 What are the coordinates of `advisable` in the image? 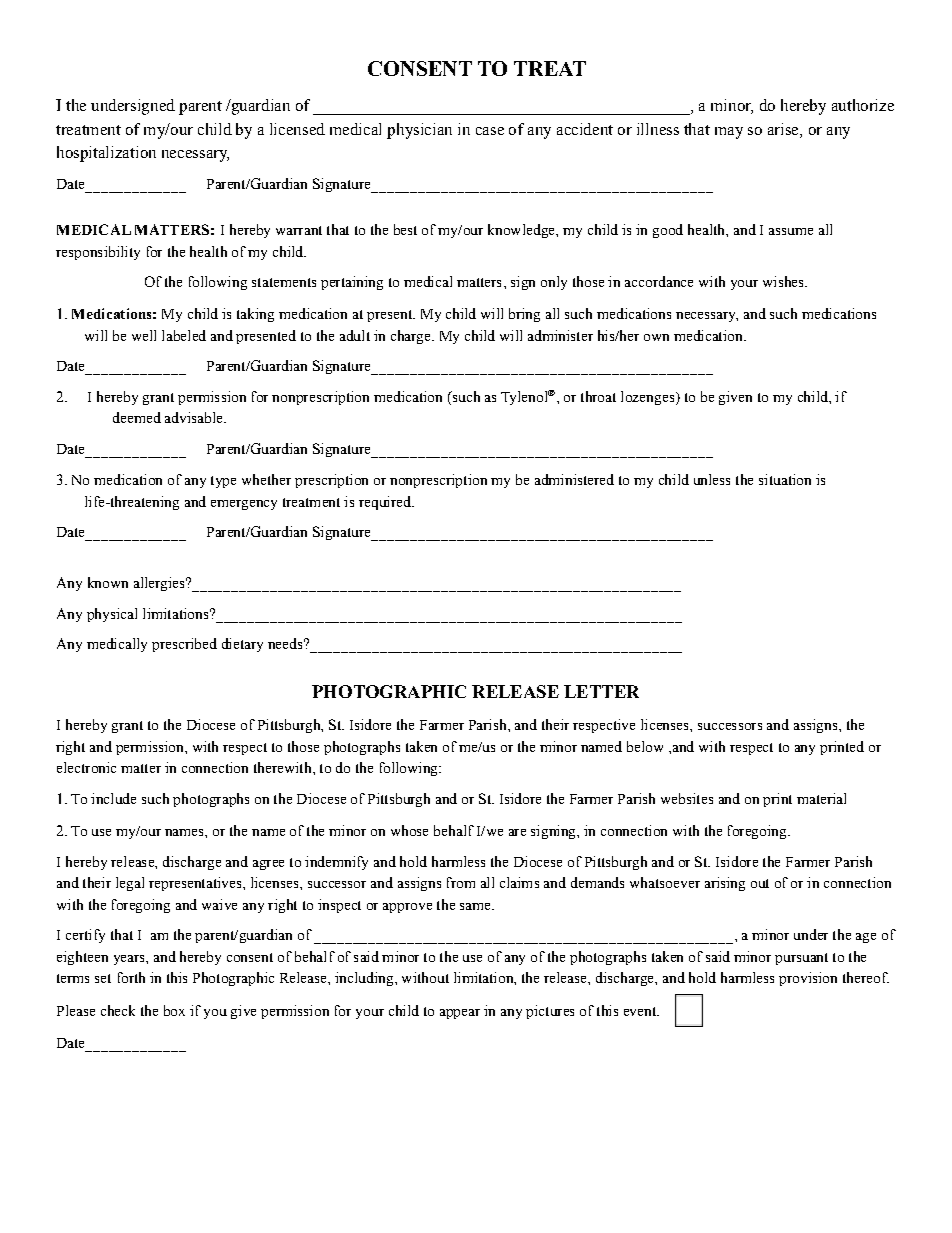 It's located at (195, 417).
